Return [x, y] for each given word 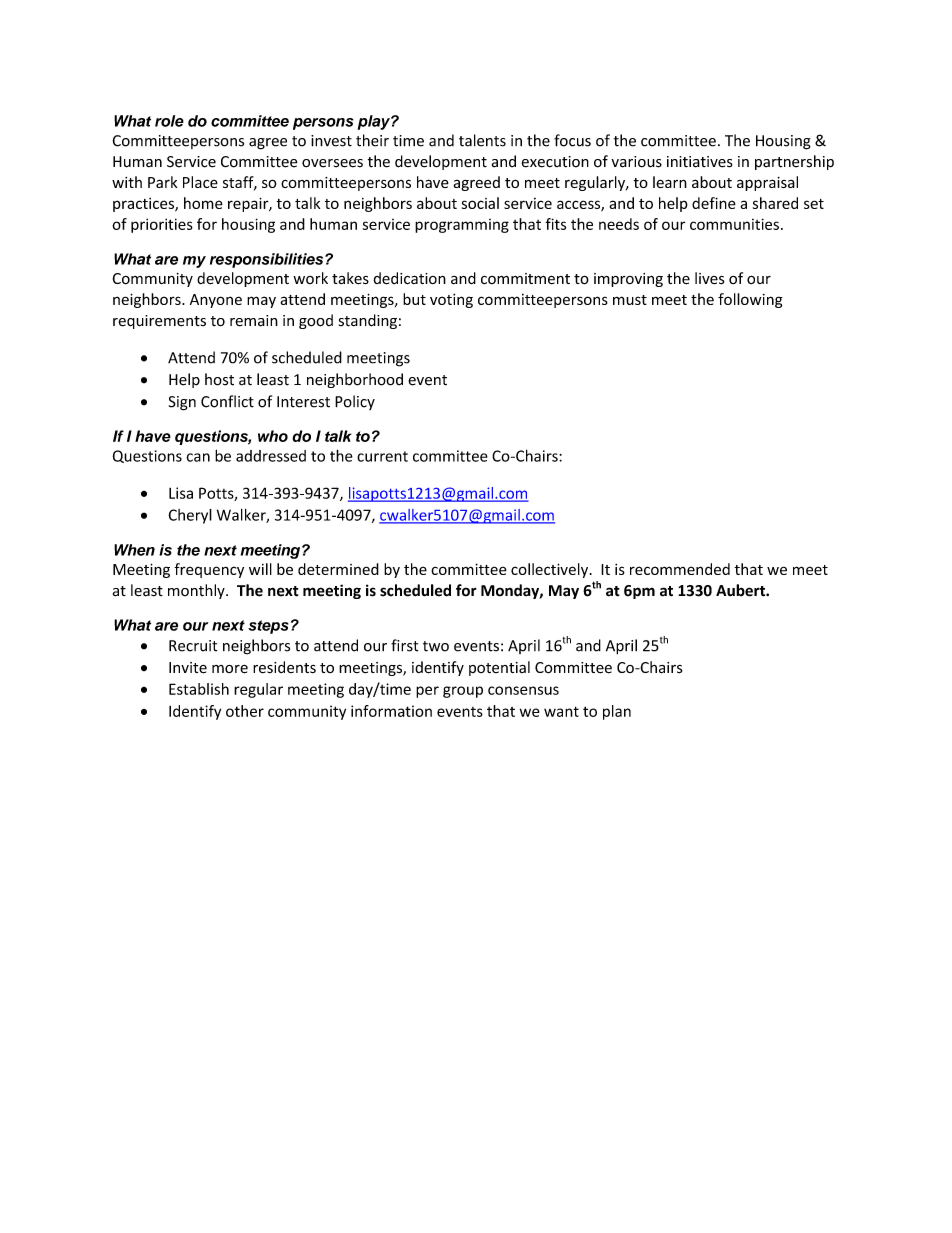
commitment [525, 279]
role [169, 121]
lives [710, 278]
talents [482, 140]
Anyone [216, 301]
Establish [199, 689]
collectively [551, 570]
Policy [355, 402]
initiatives [700, 162]
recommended [680, 569]
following [750, 300]
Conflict [227, 401]
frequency [209, 570]
